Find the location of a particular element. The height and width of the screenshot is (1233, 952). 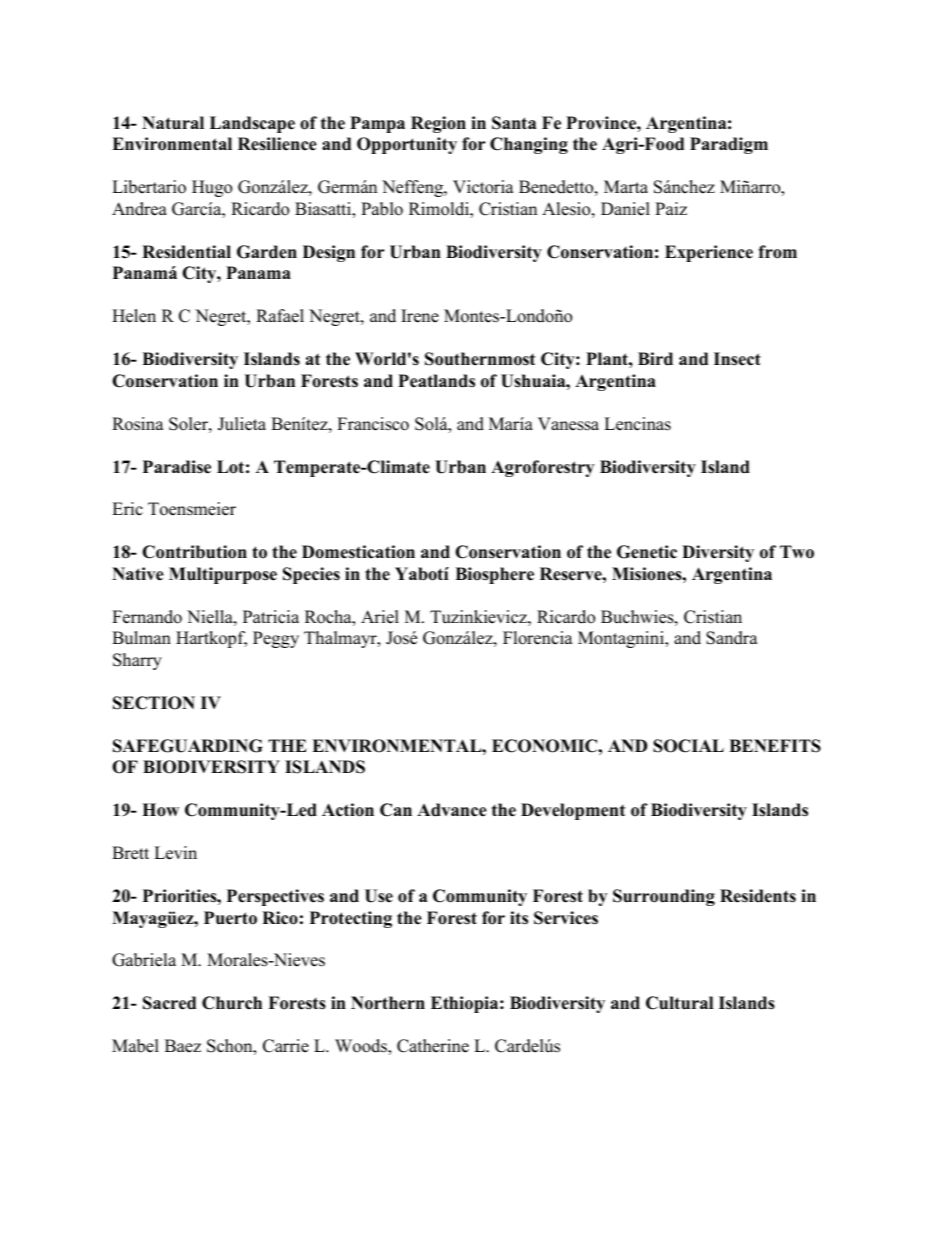

Sandra is located at coordinates (732, 638).
